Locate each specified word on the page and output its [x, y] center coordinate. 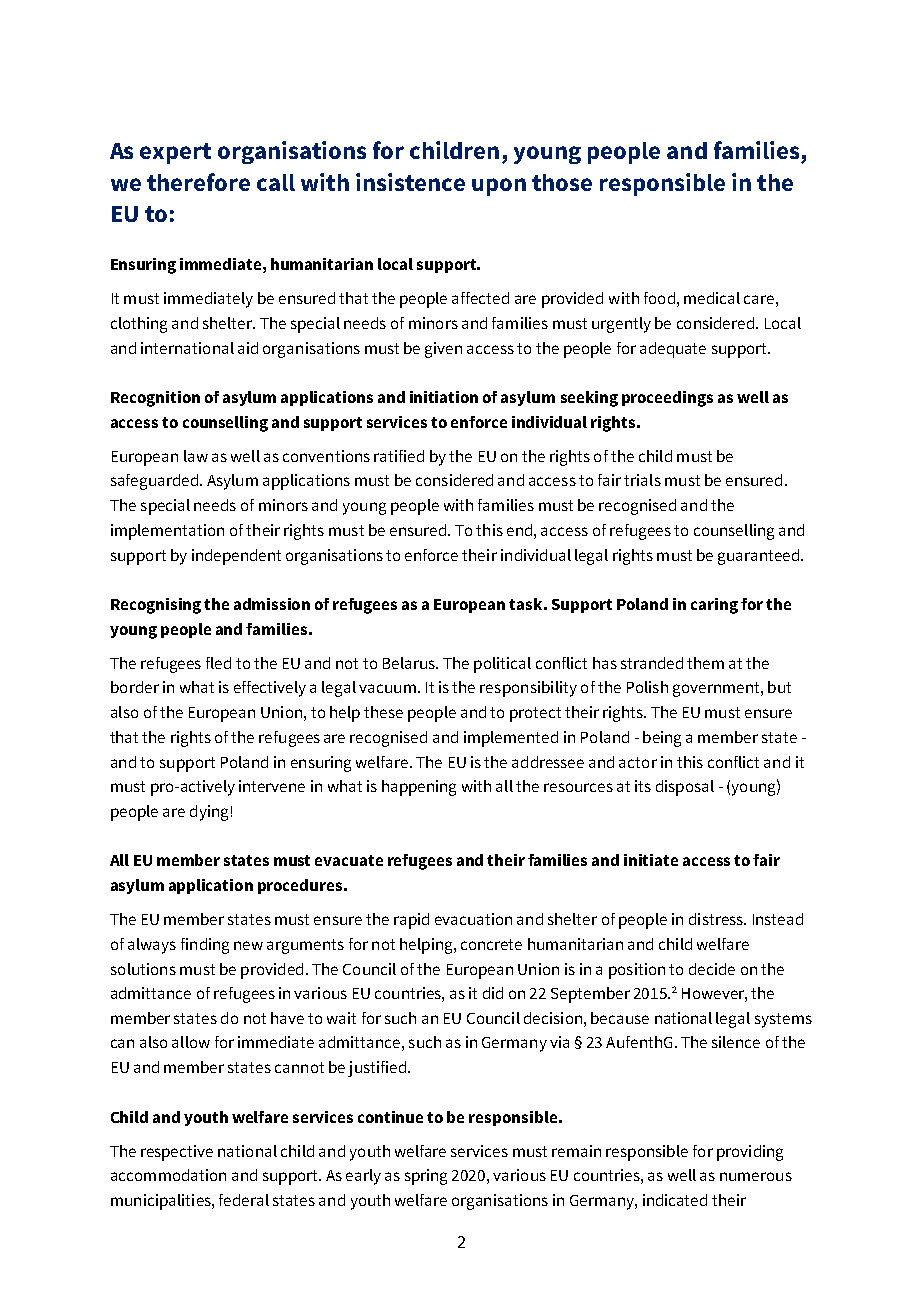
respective [177, 1153]
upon [499, 187]
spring [426, 1177]
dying [209, 813]
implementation [167, 532]
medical [712, 298]
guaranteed [758, 557]
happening [419, 788]
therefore [198, 182]
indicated [675, 1200]
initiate [651, 860]
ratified [399, 456]
